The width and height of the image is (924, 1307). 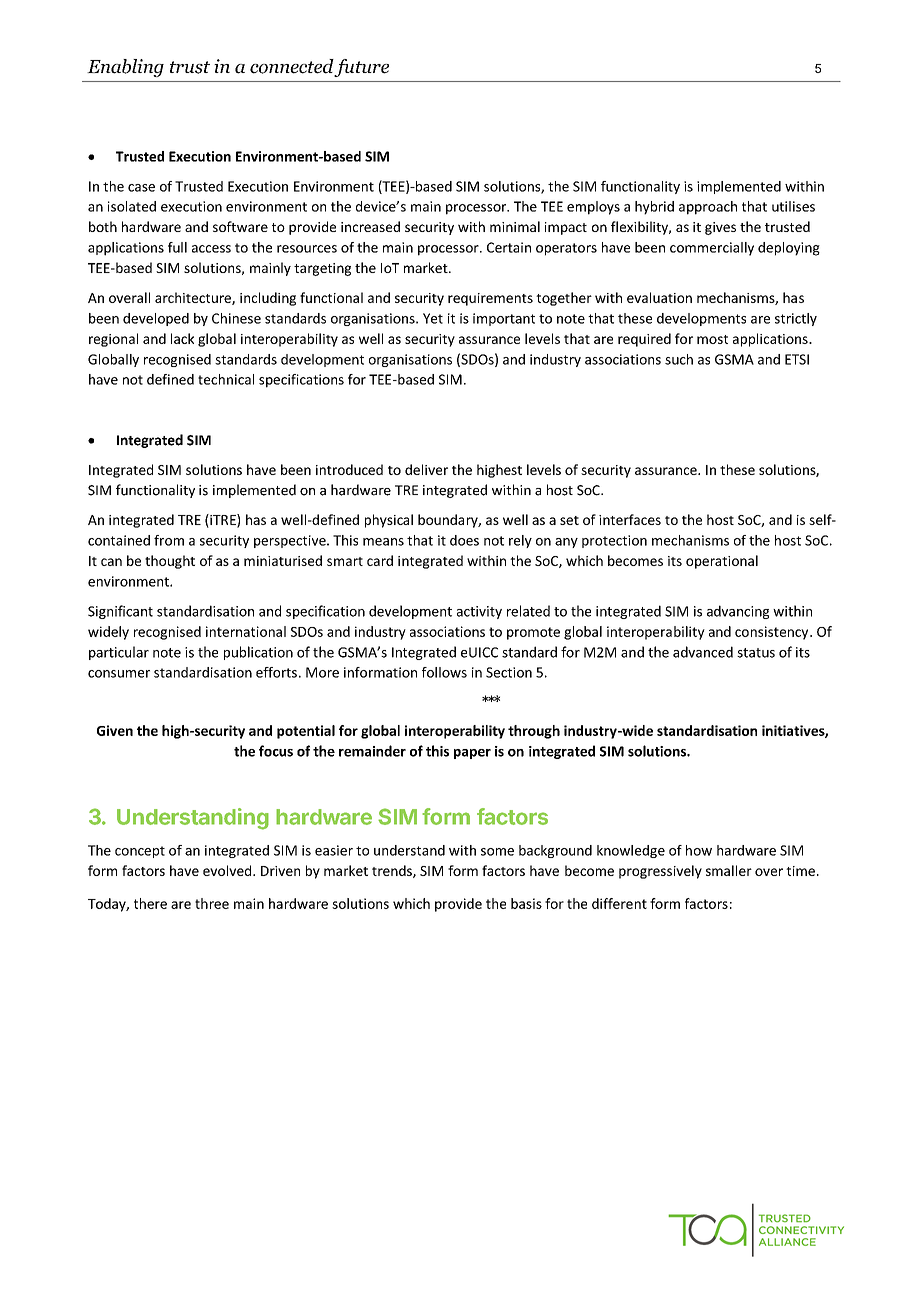 What do you see at coordinates (125, 68) in the image?
I see `Enabling` at bounding box center [125, 68].
